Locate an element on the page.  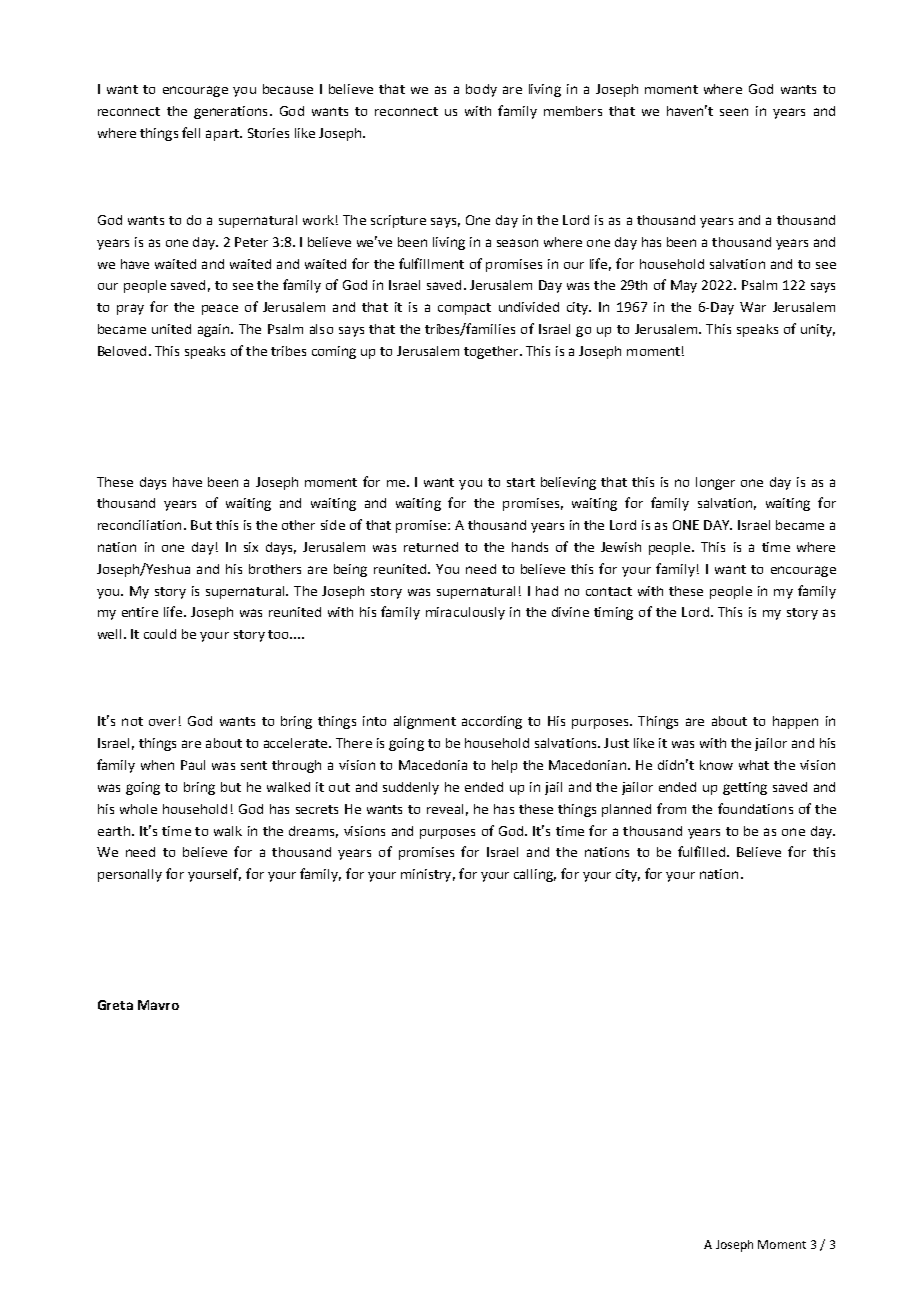
reveal is located at coordinates (445, 809).
